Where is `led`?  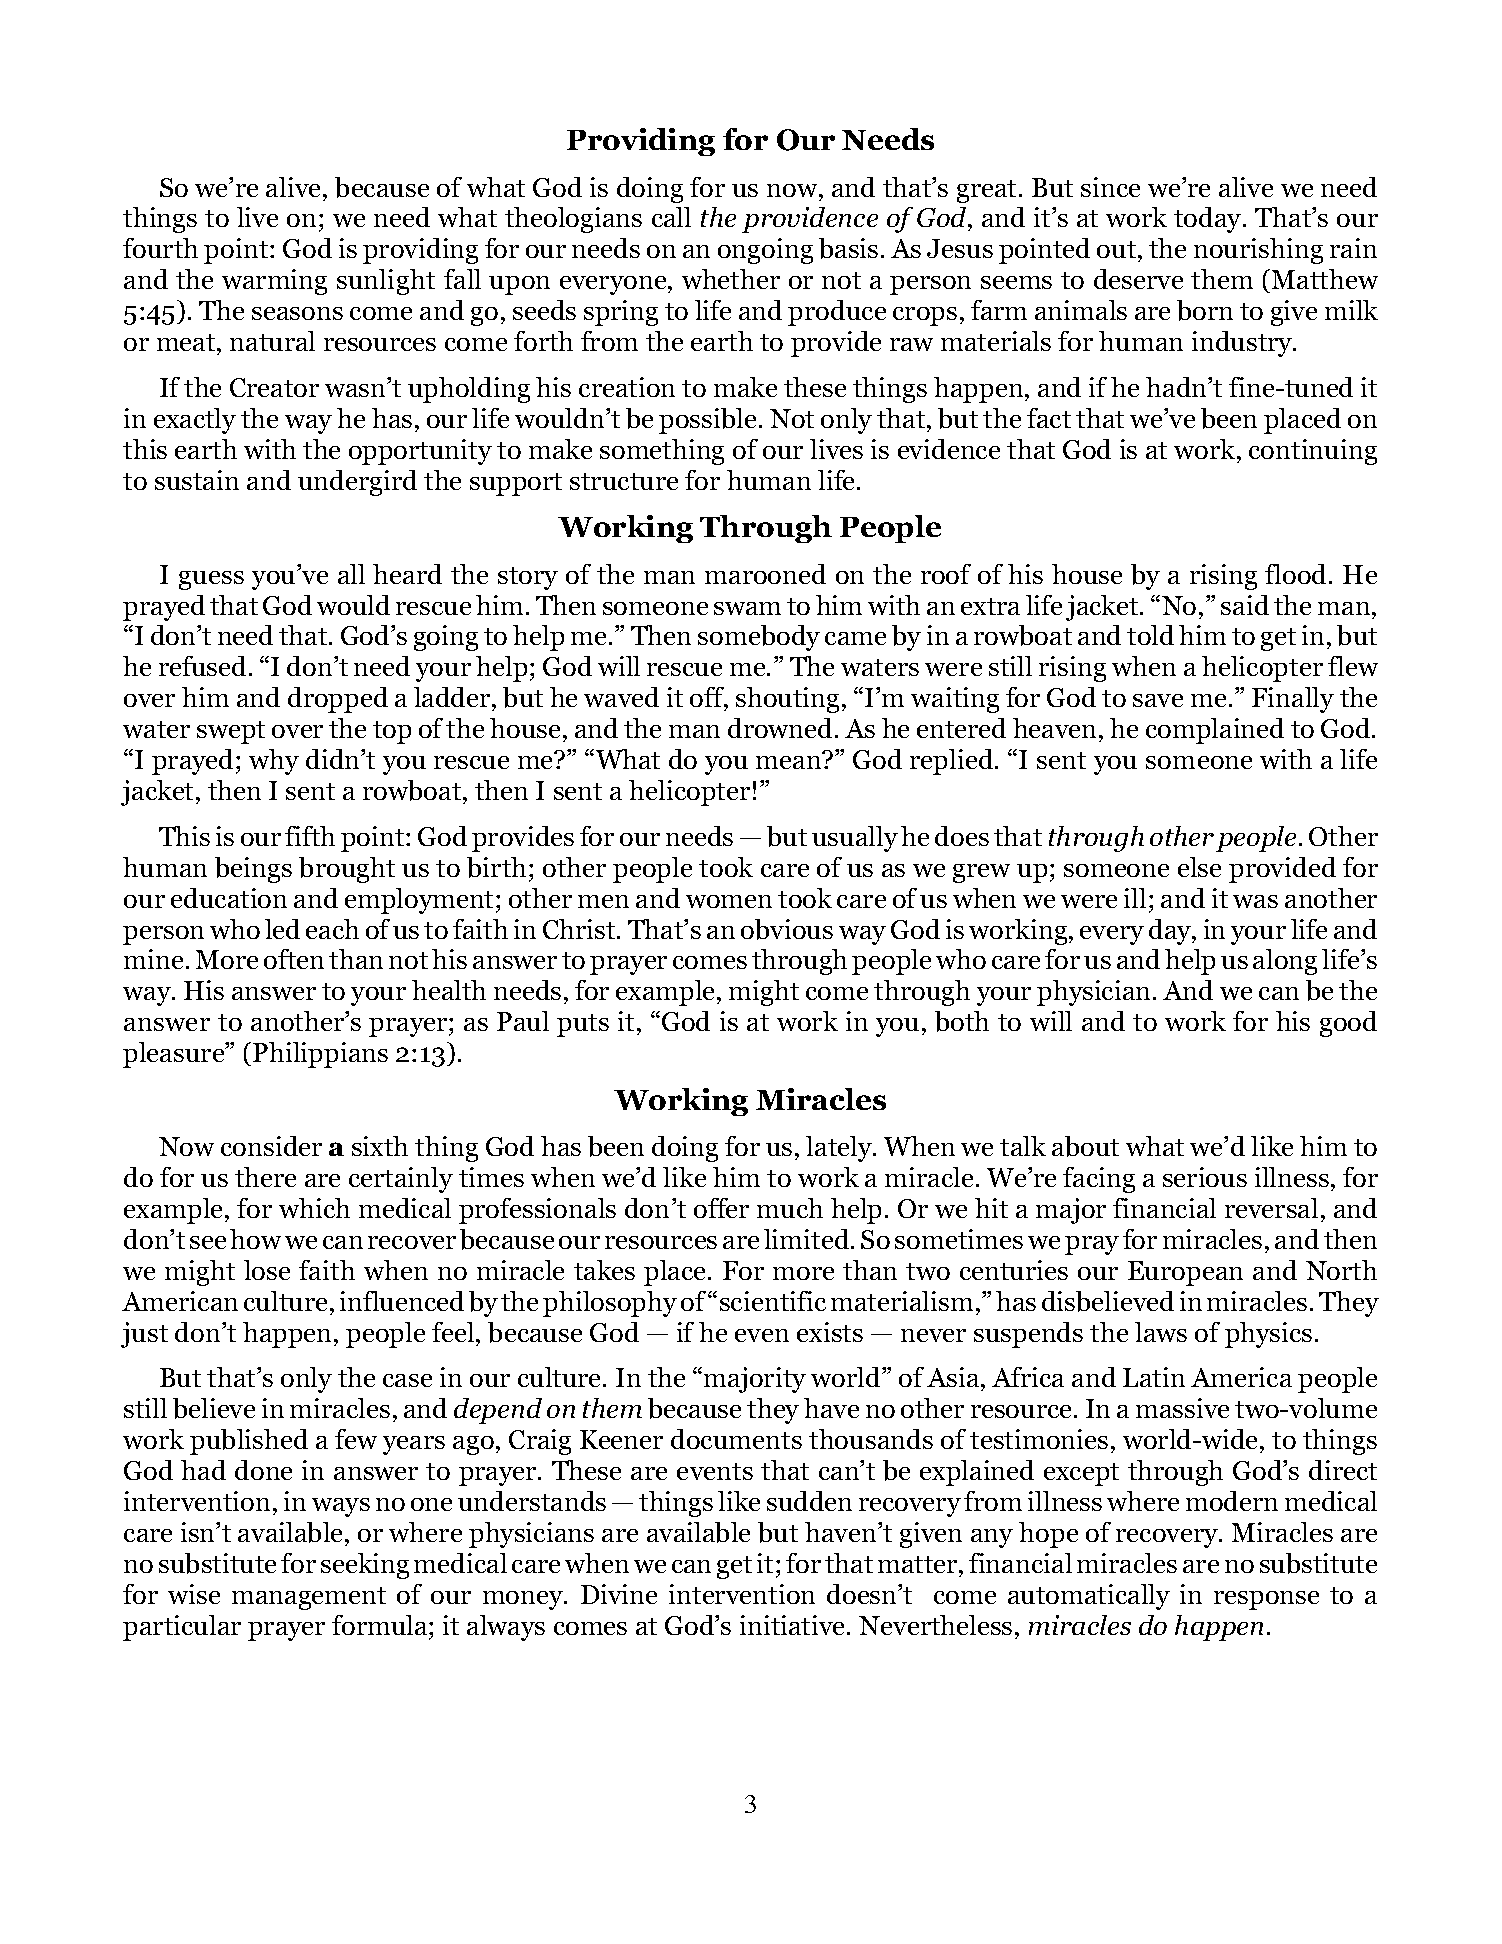
led is located at coordinates (282, 929).
